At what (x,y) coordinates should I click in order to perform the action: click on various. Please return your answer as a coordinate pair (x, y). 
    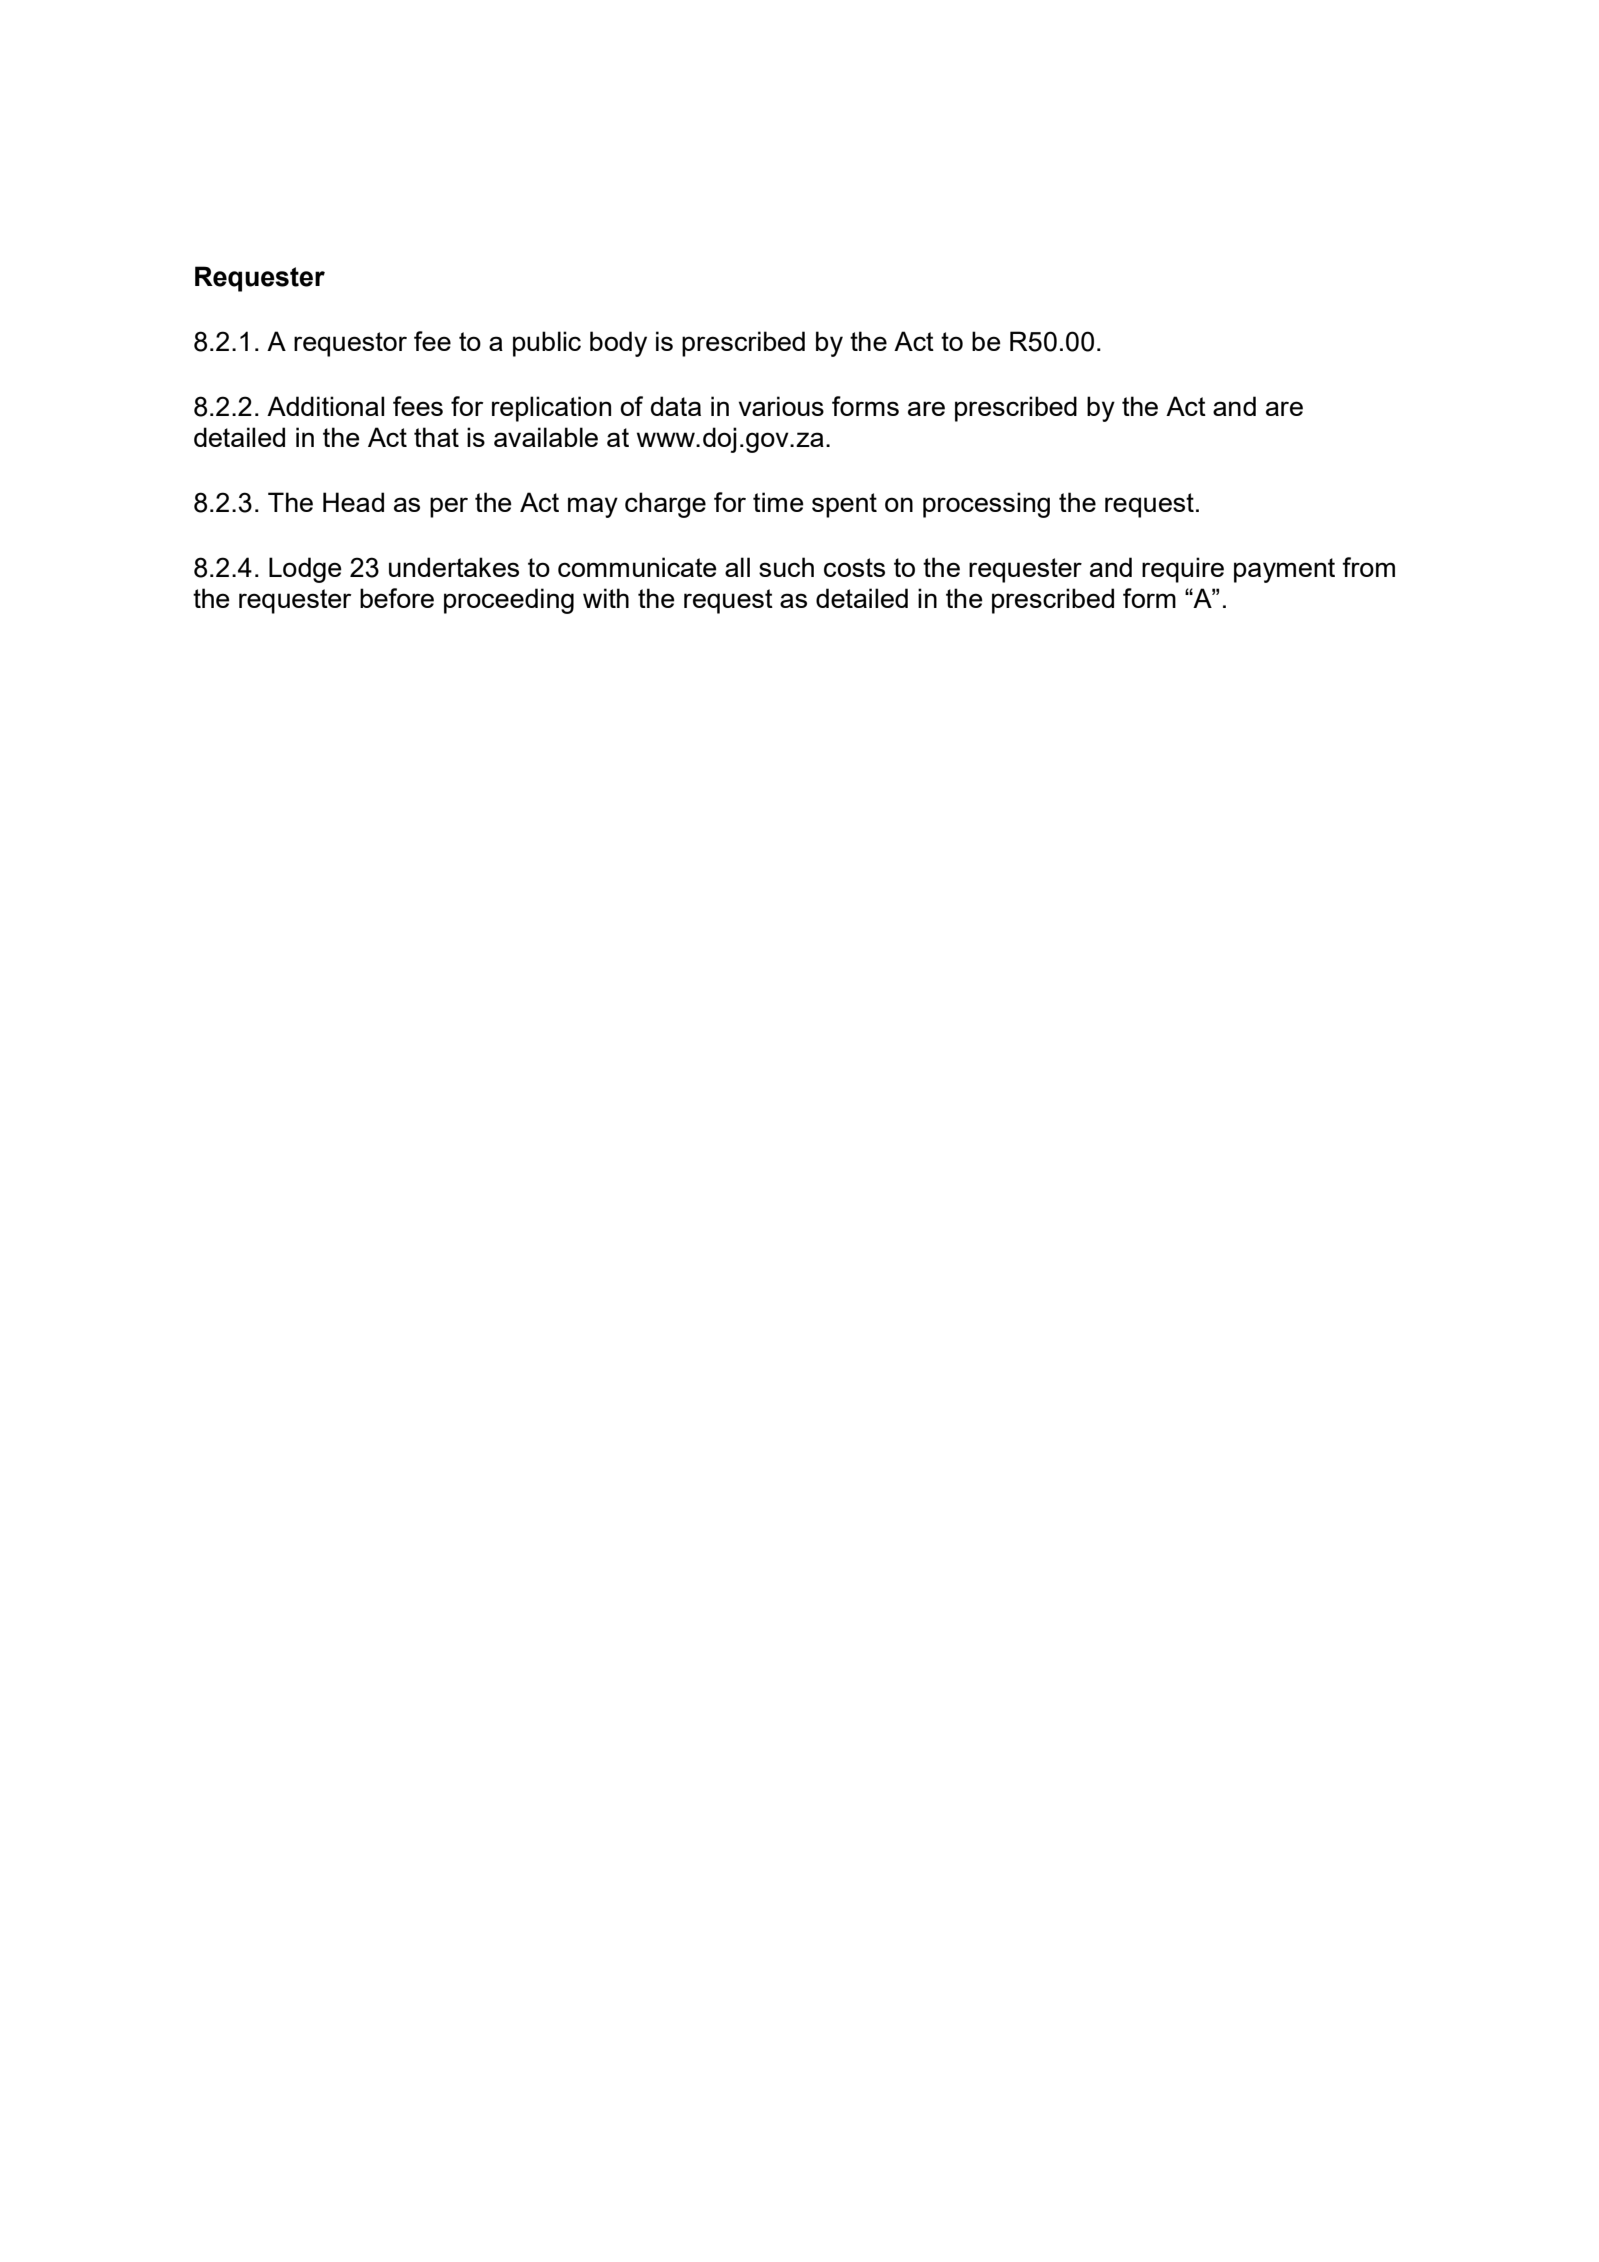
    Looking at the image, I should click on (781, 406).
